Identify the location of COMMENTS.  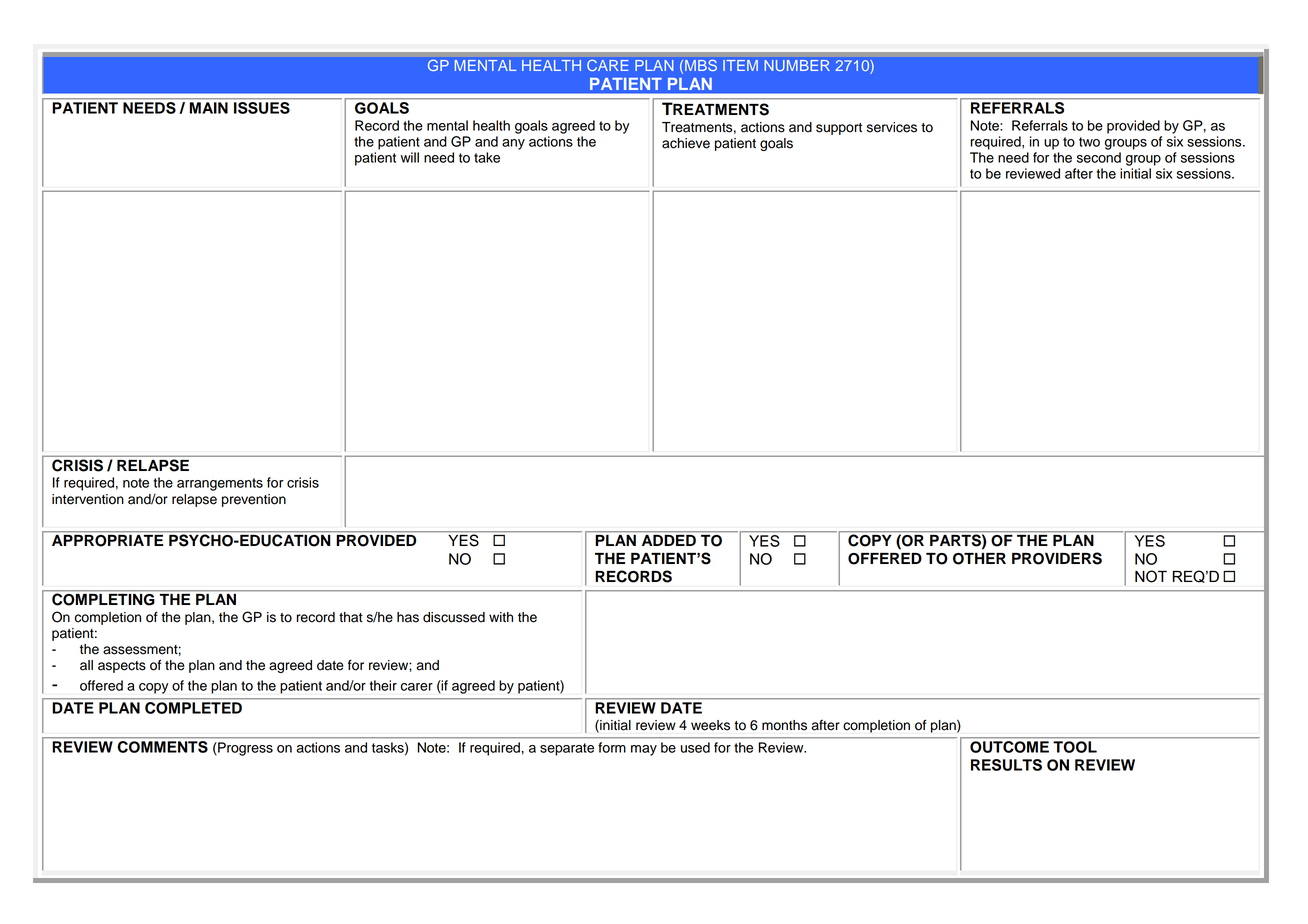
(163, 747).
